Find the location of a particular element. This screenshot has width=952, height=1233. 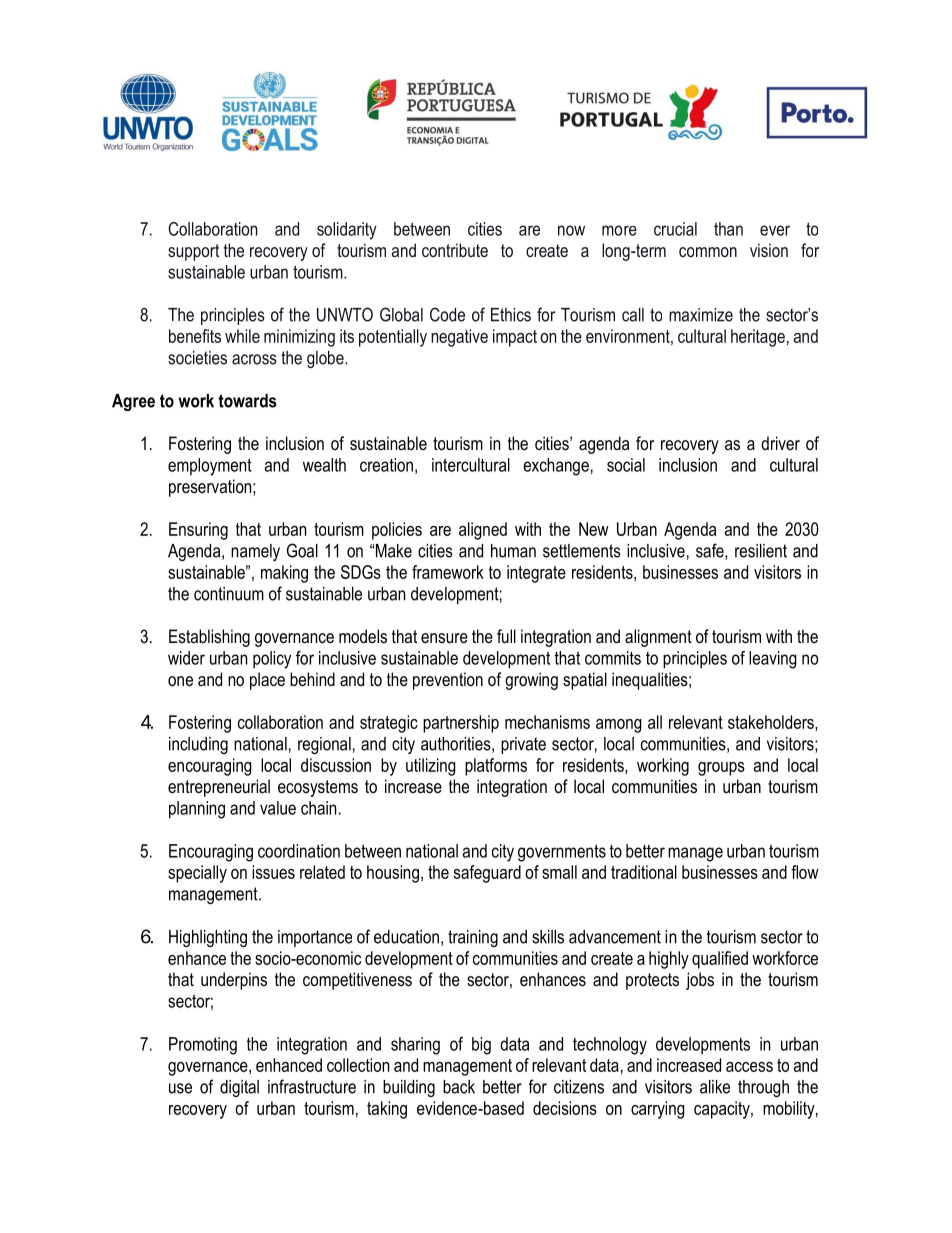

exchange is located at coordinates (556, 467).
